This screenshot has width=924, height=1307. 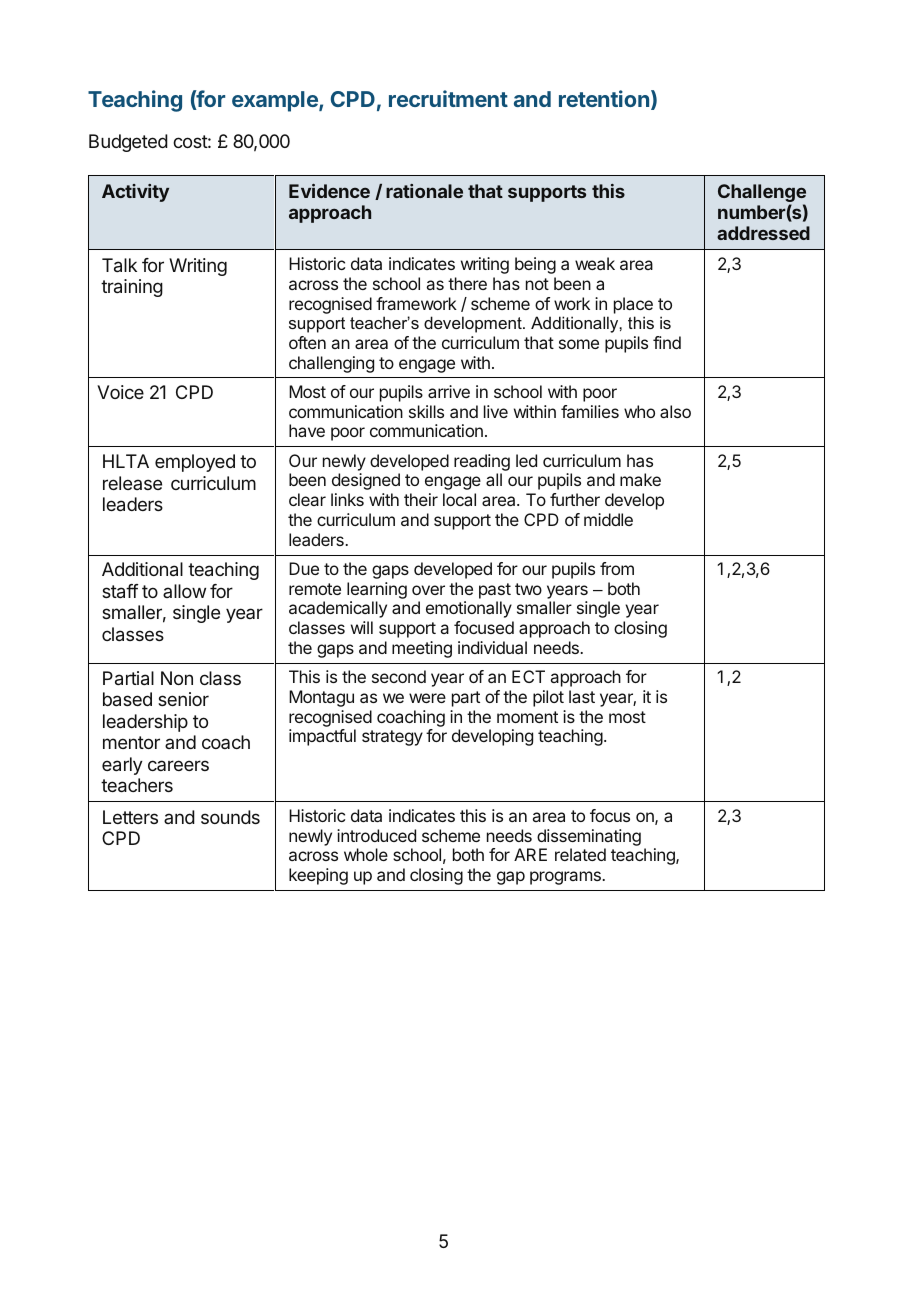 I want to click on Non, so click(x=177, y=678).
